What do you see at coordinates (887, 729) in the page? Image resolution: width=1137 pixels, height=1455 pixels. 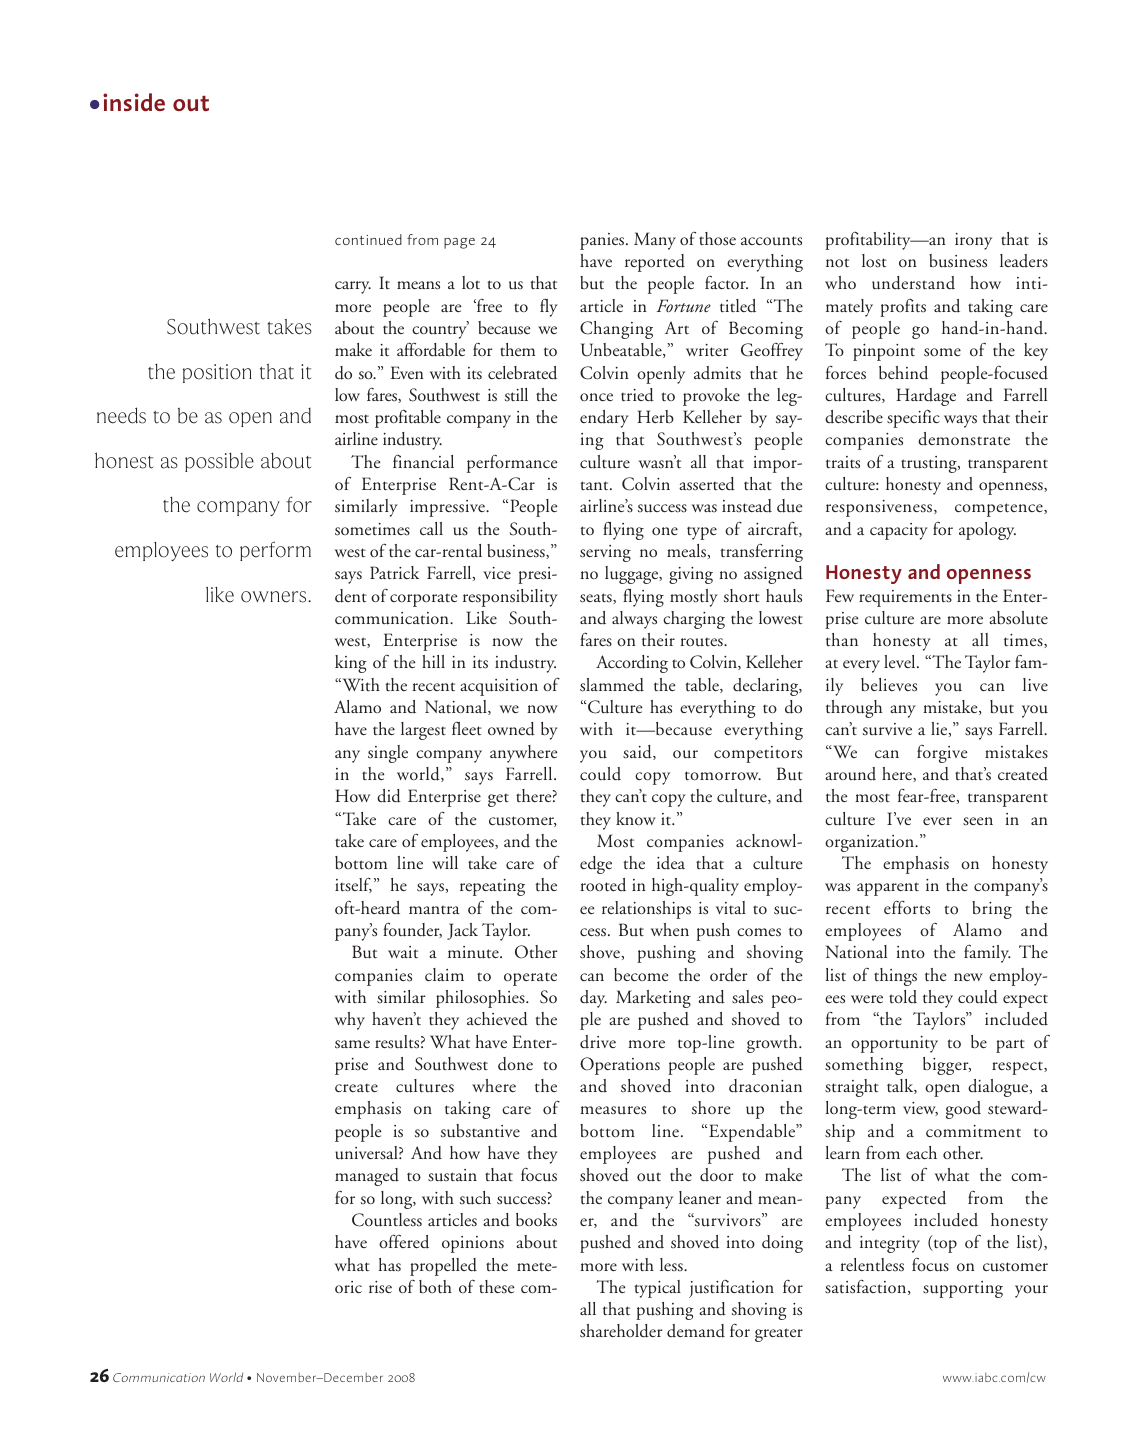 I see `survive` at bounding box center [887, 729].
